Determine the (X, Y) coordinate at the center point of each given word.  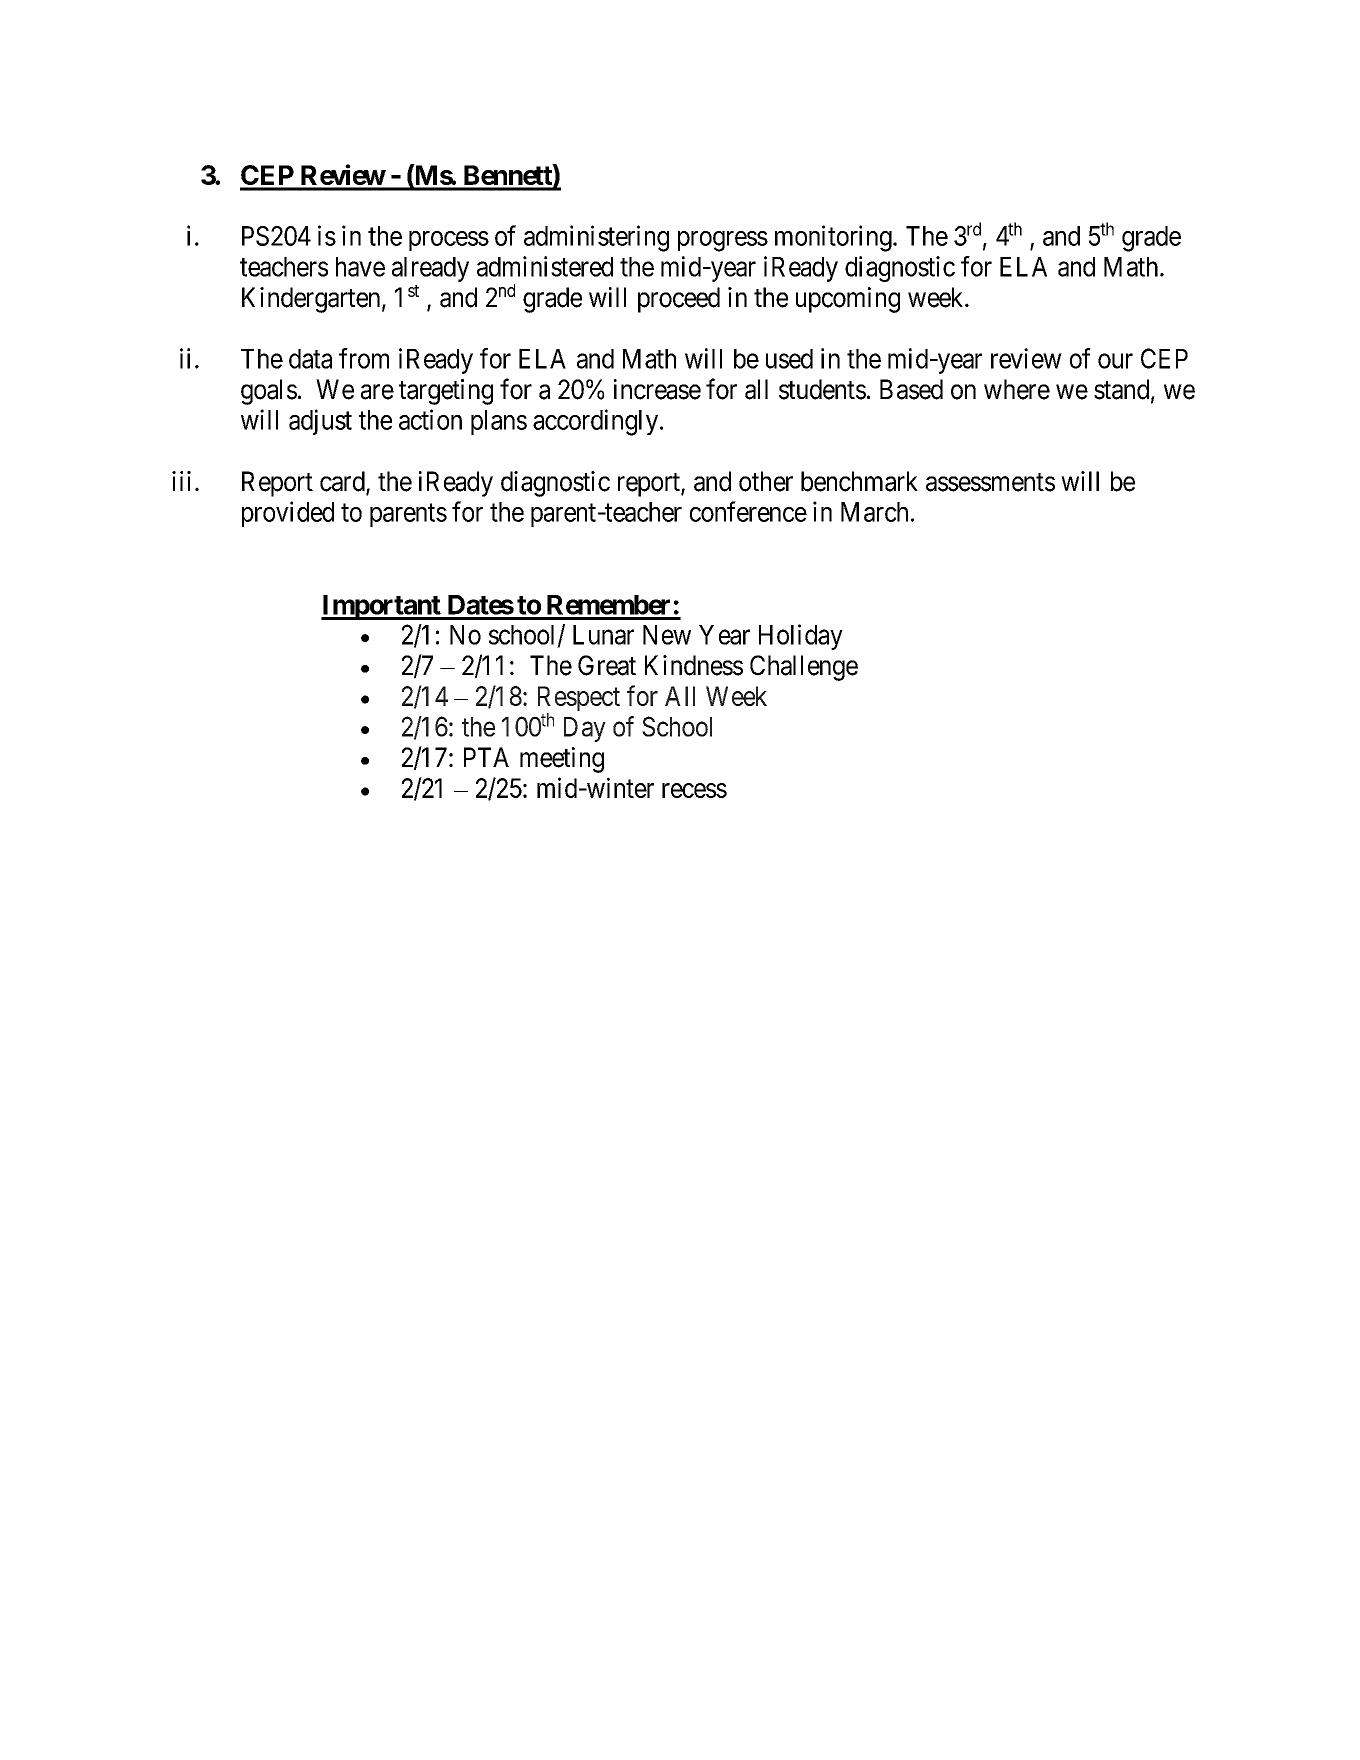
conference (748, 511)
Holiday (801, 637)
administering (596, 238)
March (874, 512)
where (1017, 389)
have (360, 267)
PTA (486, 757)
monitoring (834, 238)
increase (657, 389)
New (667, 635)
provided (288, 514)
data (310, 359)
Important (381, 607)
